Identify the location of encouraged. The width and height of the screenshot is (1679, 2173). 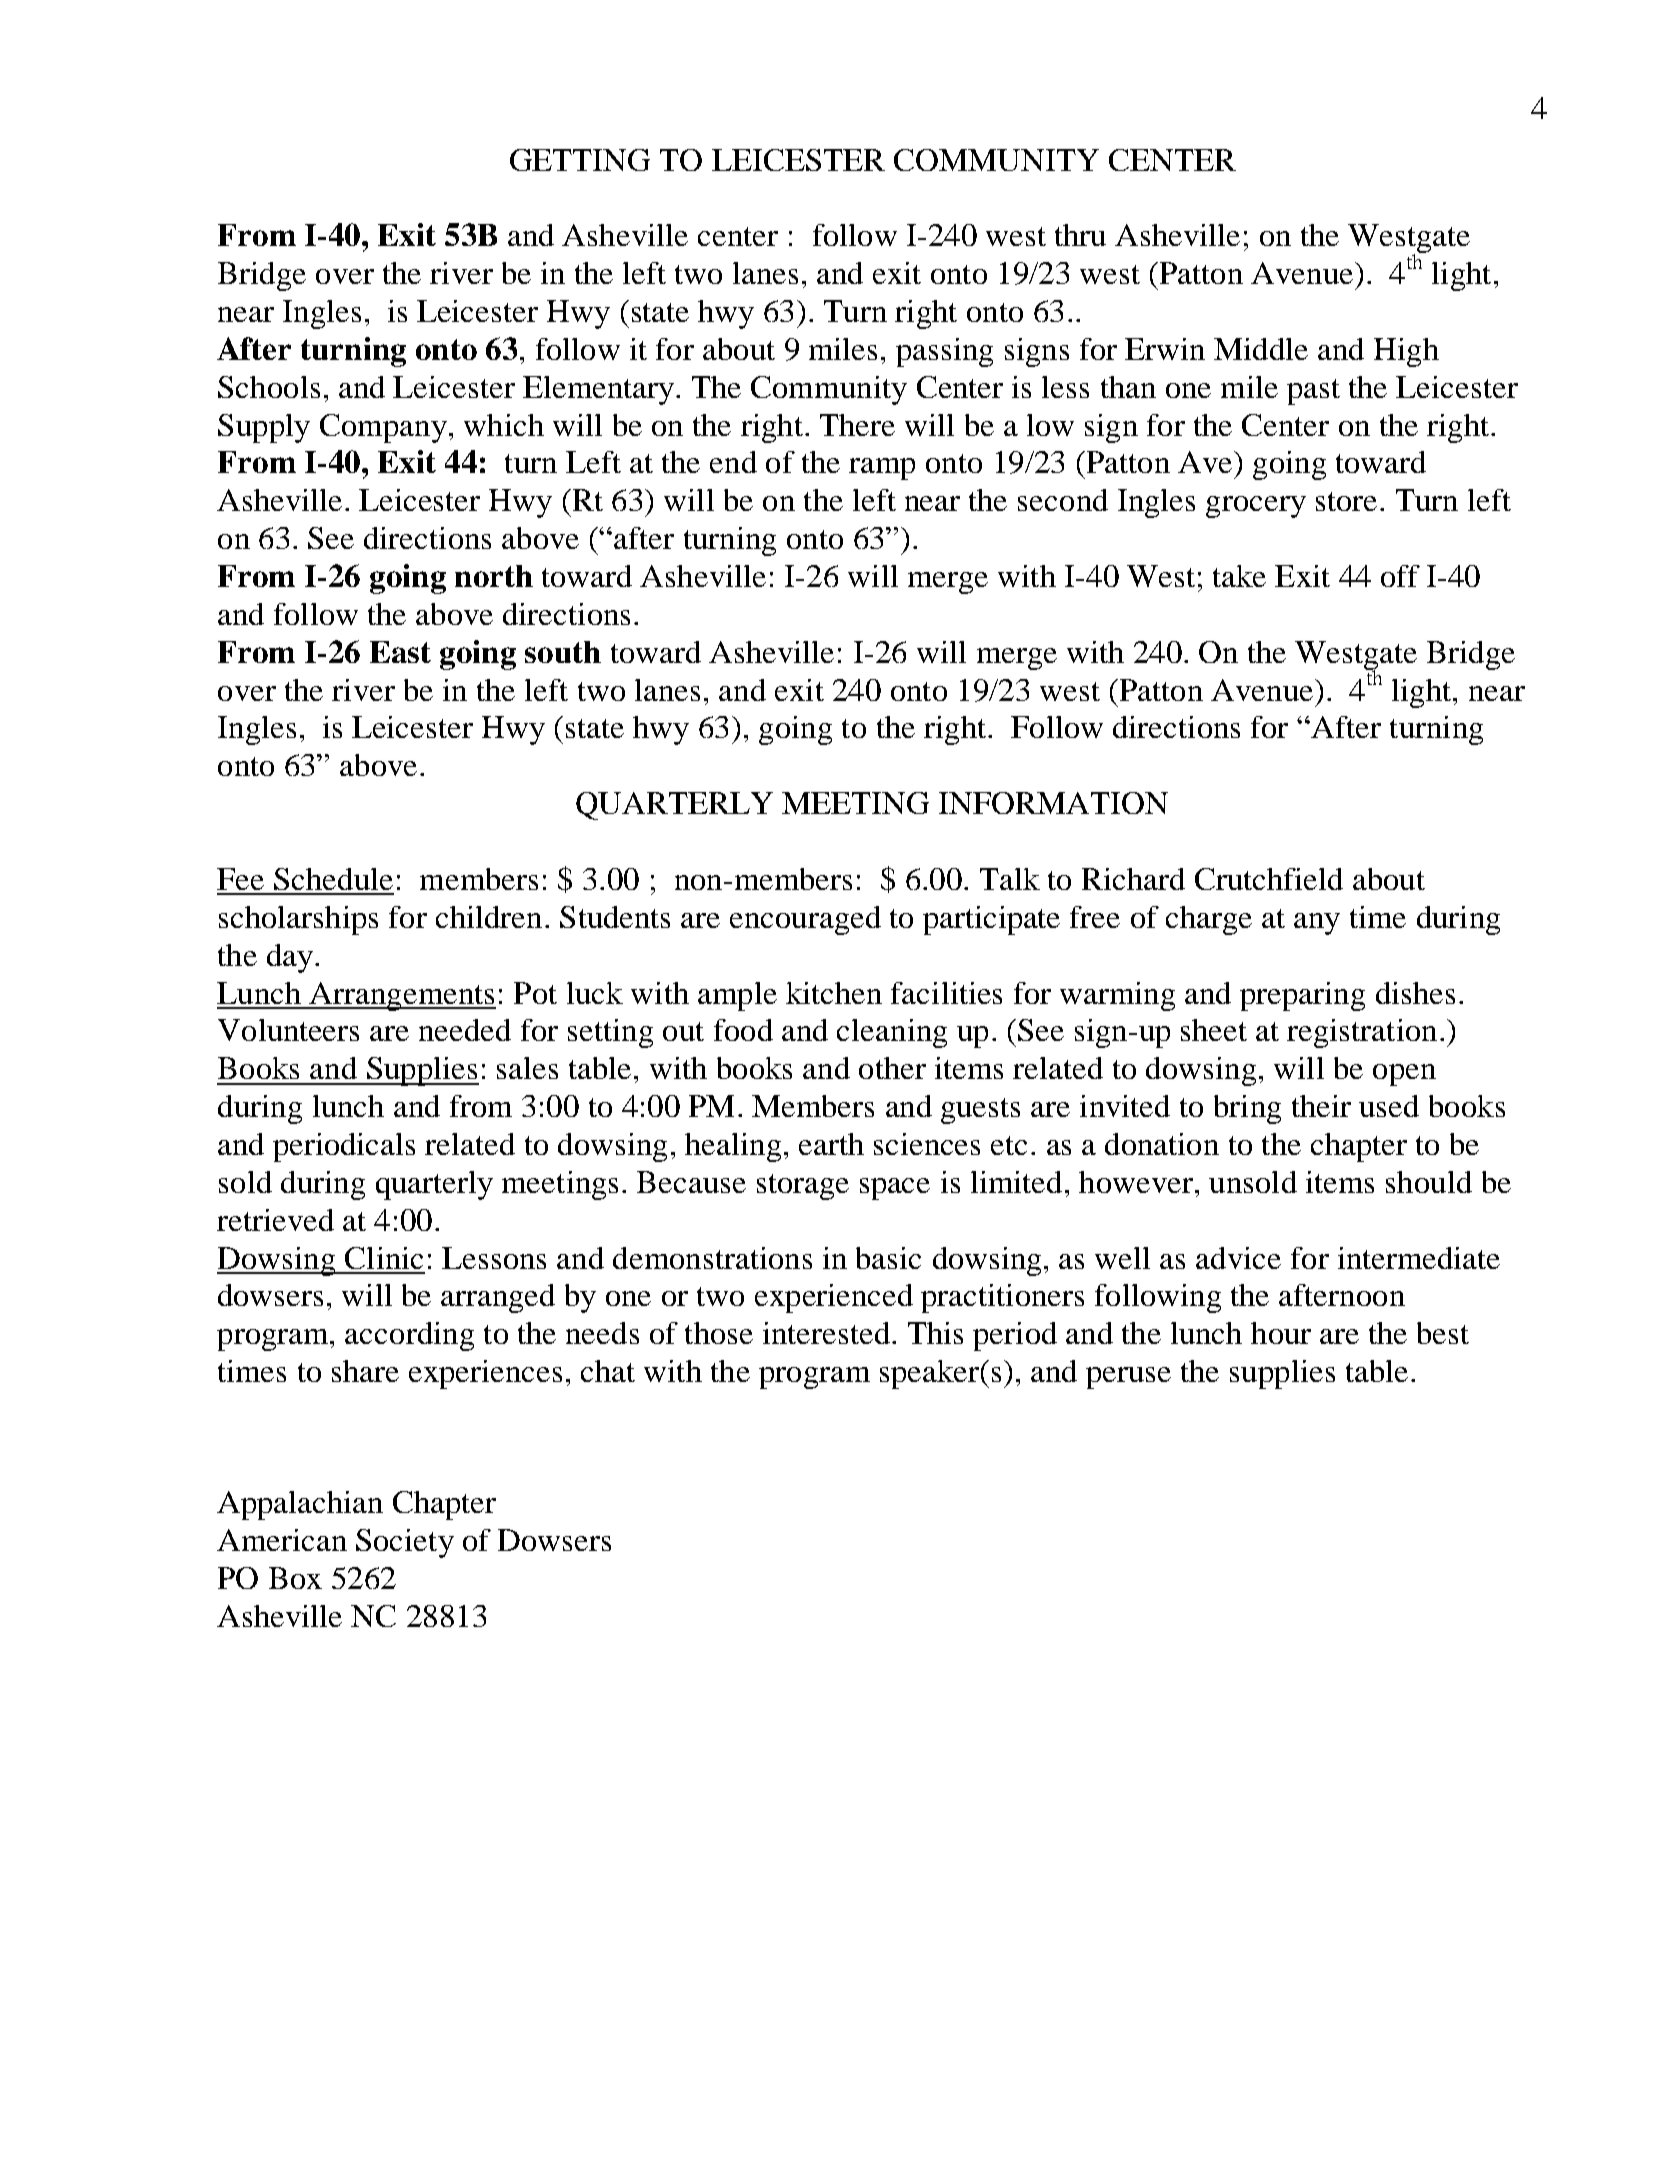
(805, 920).
